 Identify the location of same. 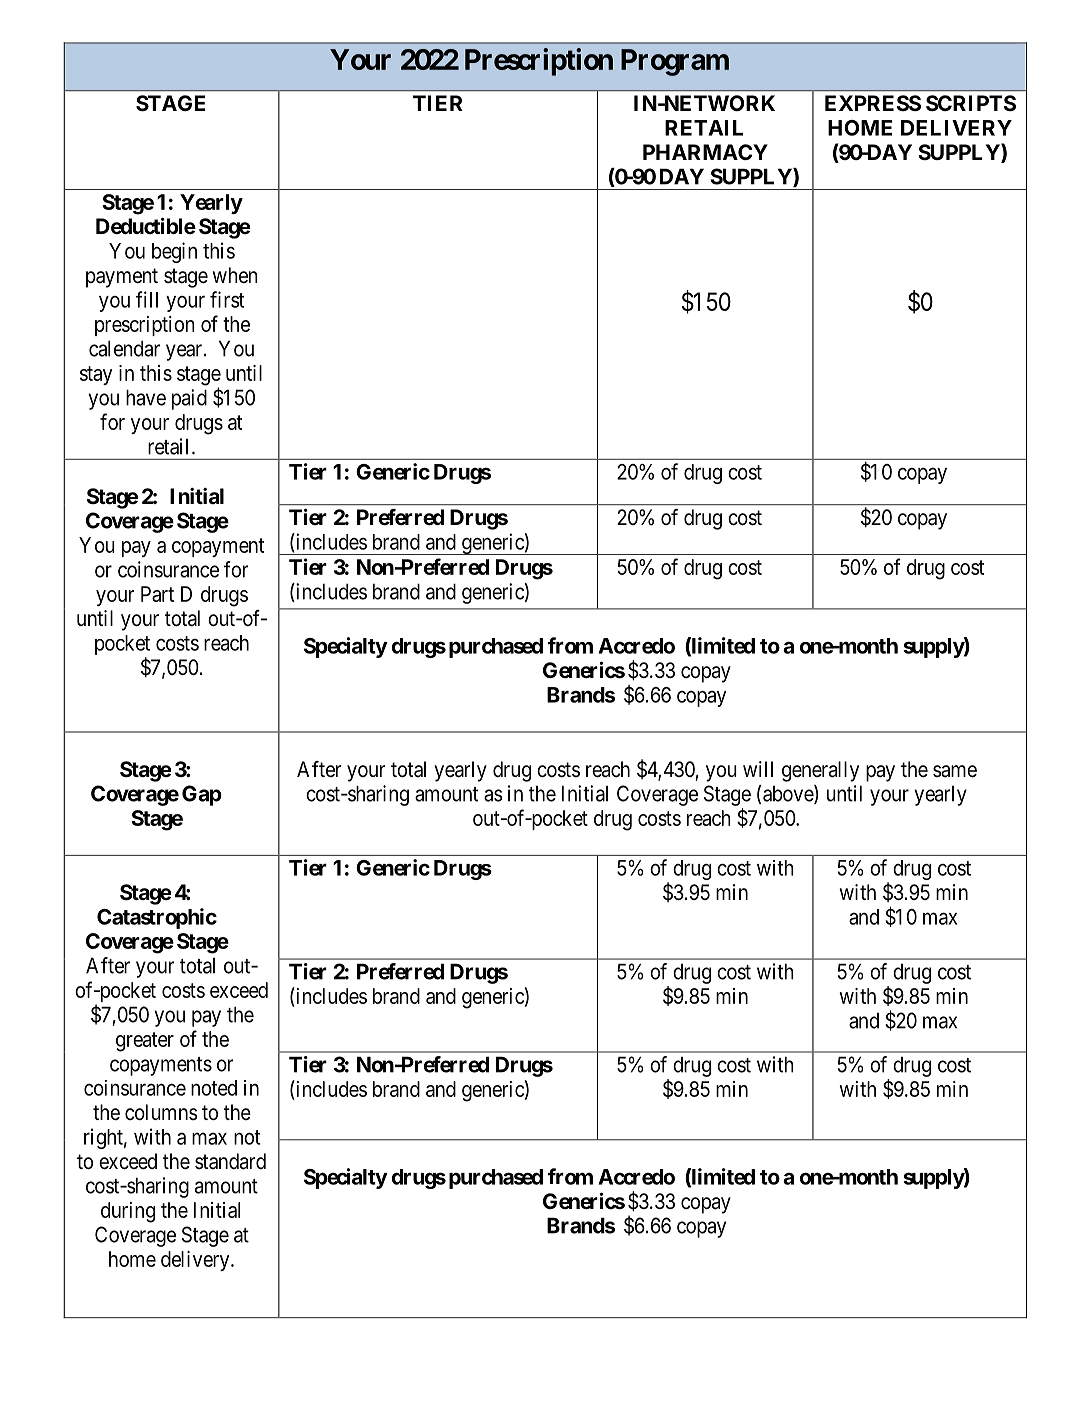
(955, 771).
